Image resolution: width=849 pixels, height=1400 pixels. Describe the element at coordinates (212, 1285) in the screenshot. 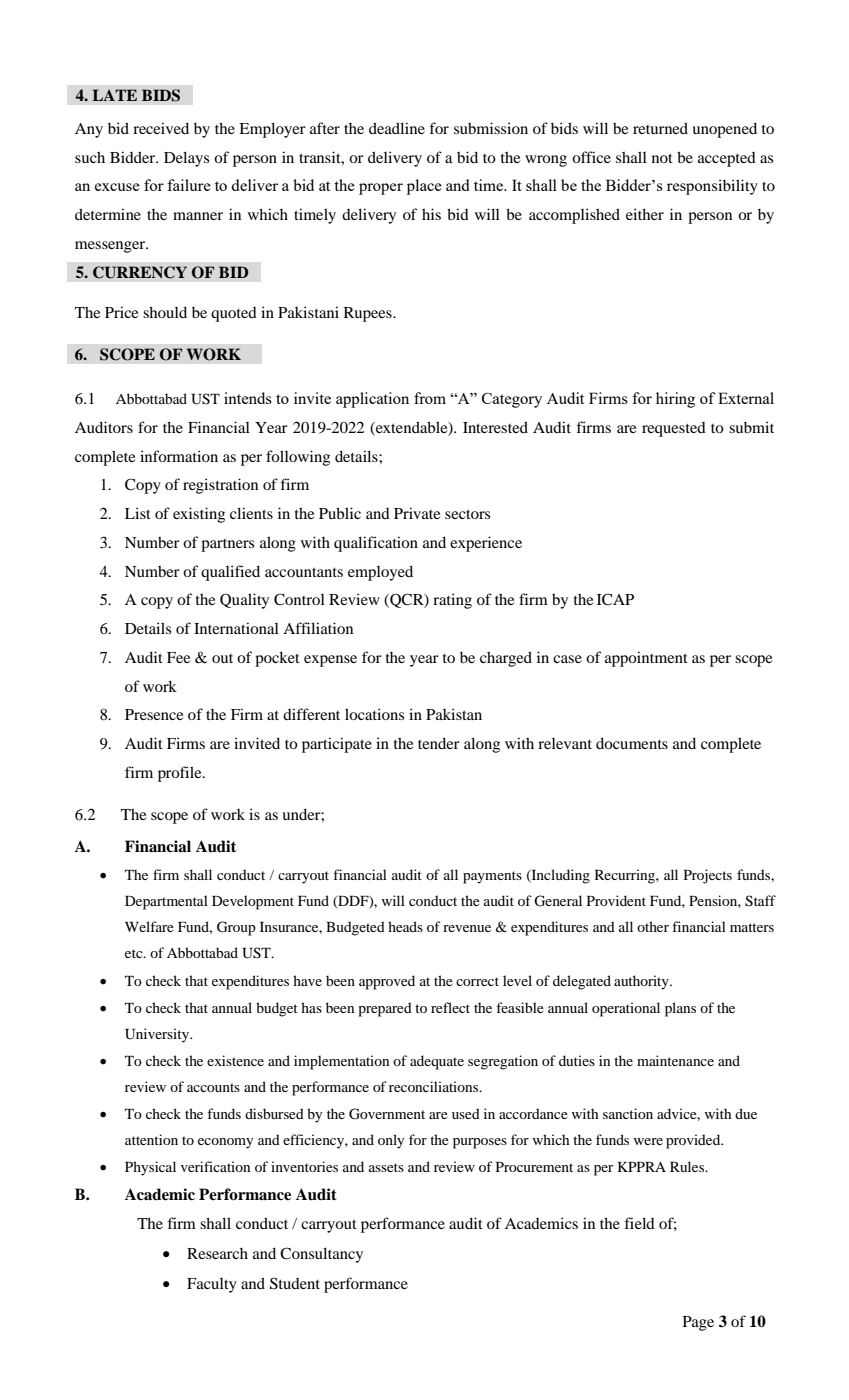

I see `Faculty` at that location.
